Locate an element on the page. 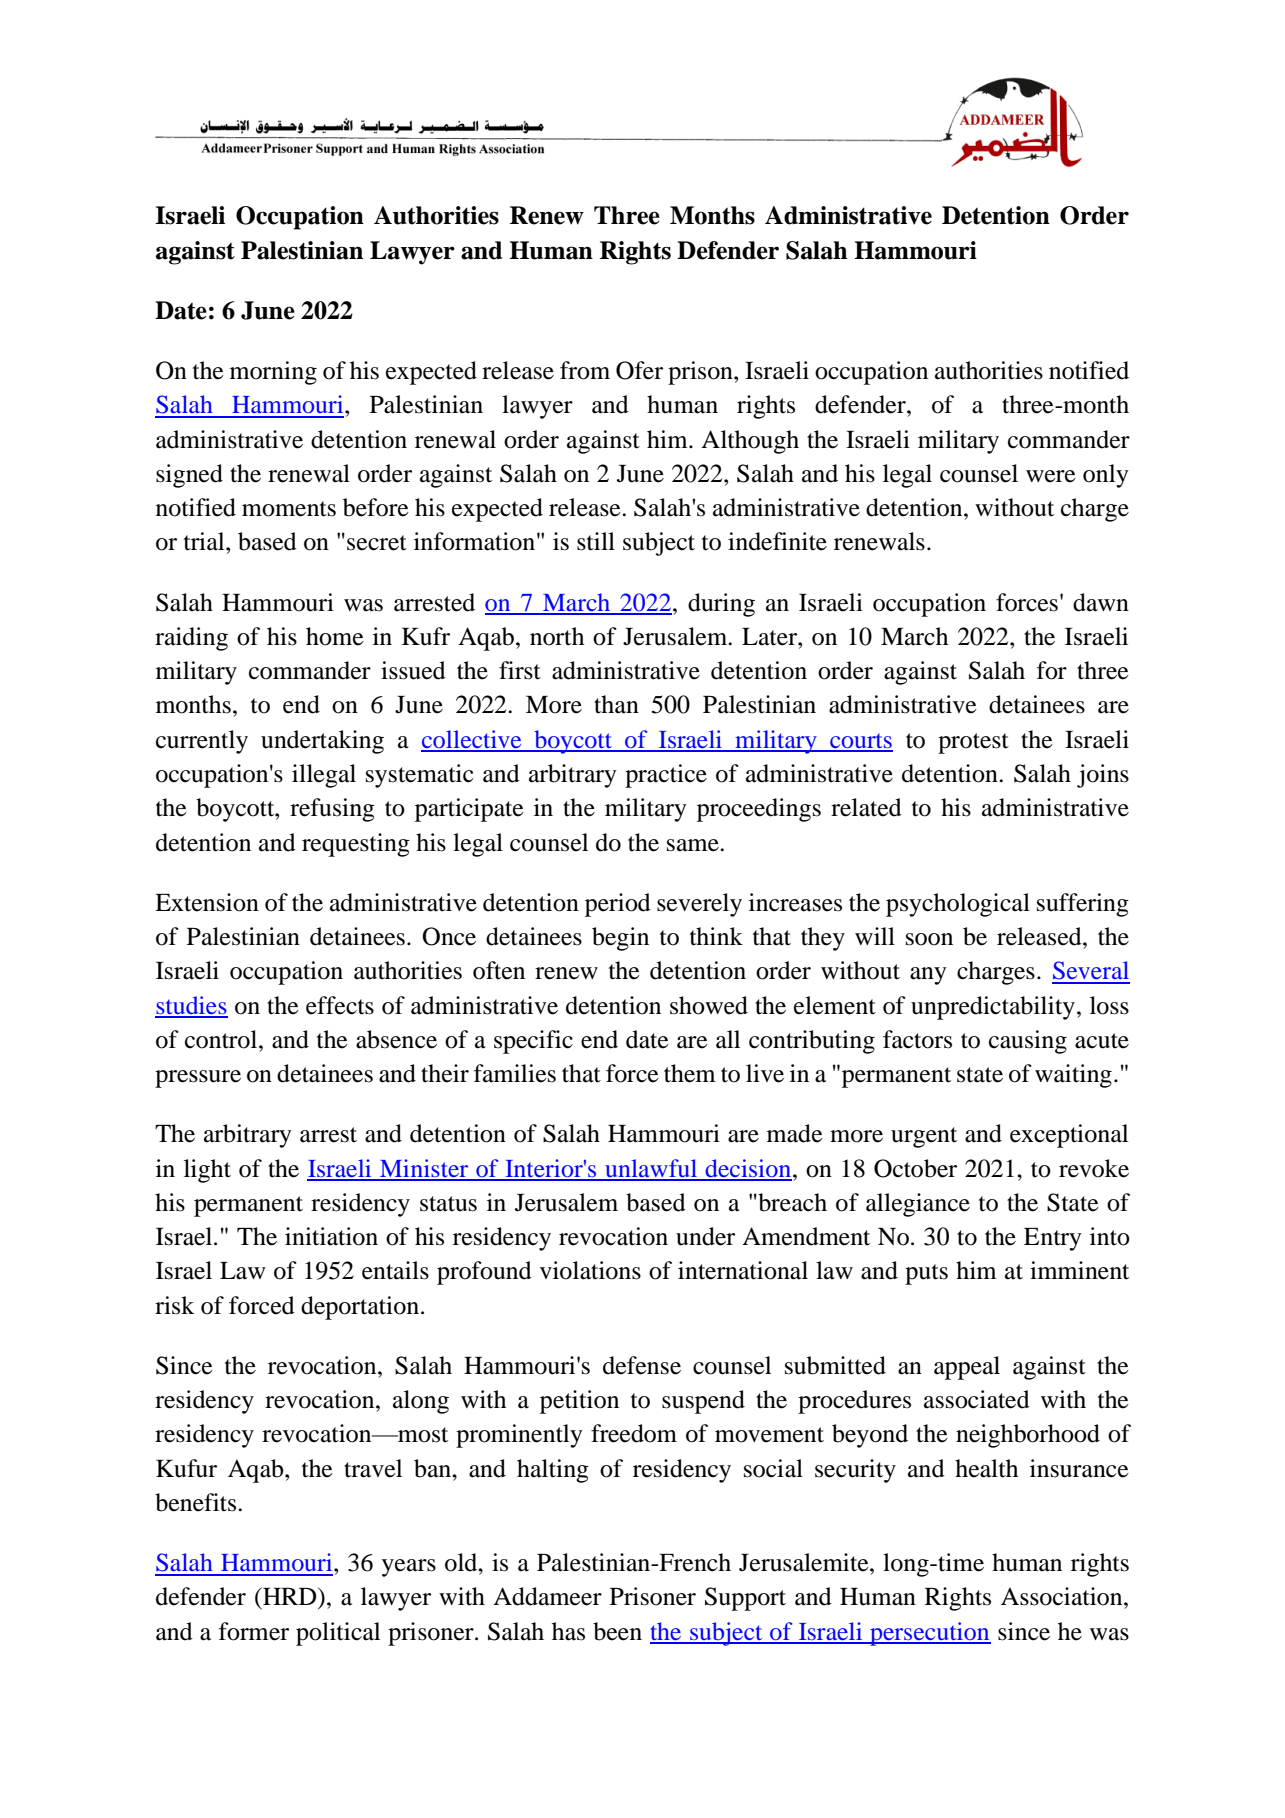 Image resolution: width=1285 pixels, height=1818 pixels. HRD is located at coordinates (290, 1596).
